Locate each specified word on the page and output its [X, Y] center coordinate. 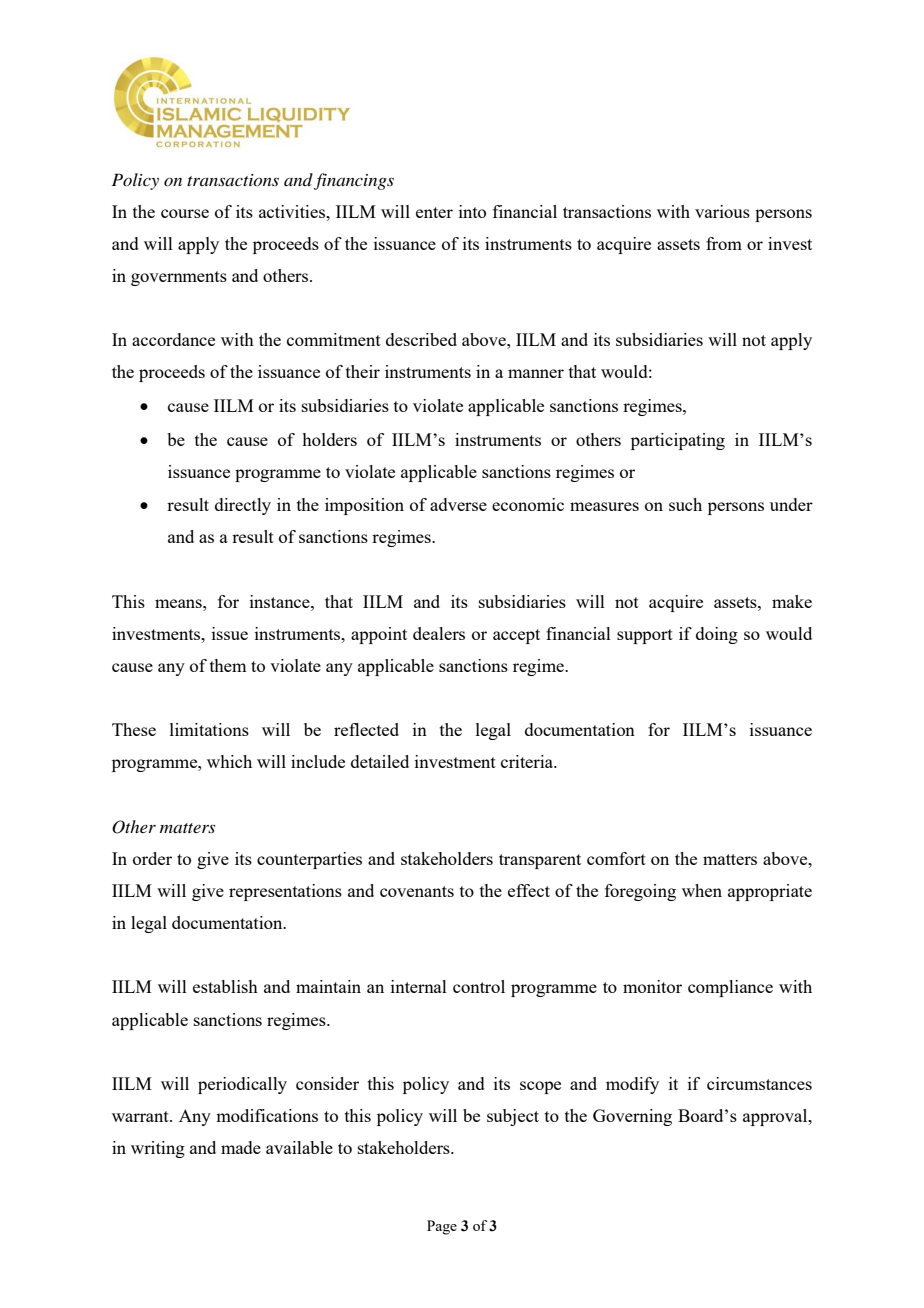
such [685, 504]
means [179, 603]
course [185, 213]
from [724, 243]
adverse [458, 504]
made [241, 1147]
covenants [417, 891]
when [702, 890]
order [152, 858]
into [472, 211]
